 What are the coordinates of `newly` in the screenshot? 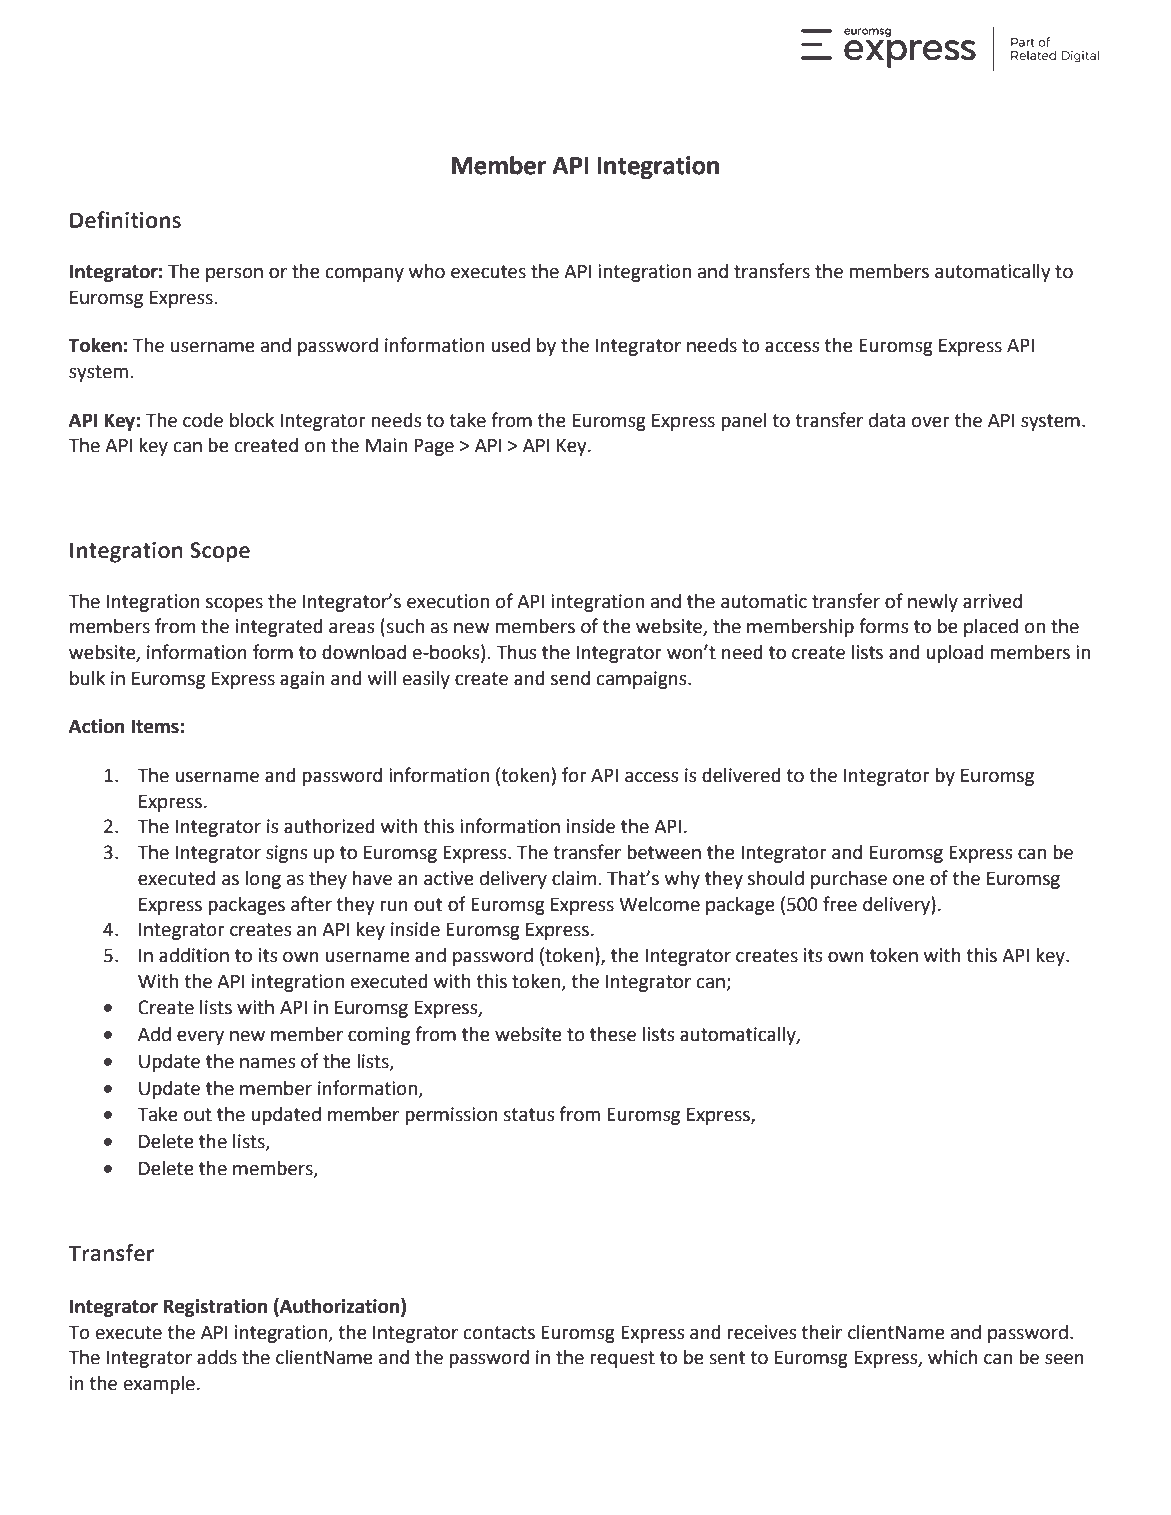 It's located at (933, 603).
